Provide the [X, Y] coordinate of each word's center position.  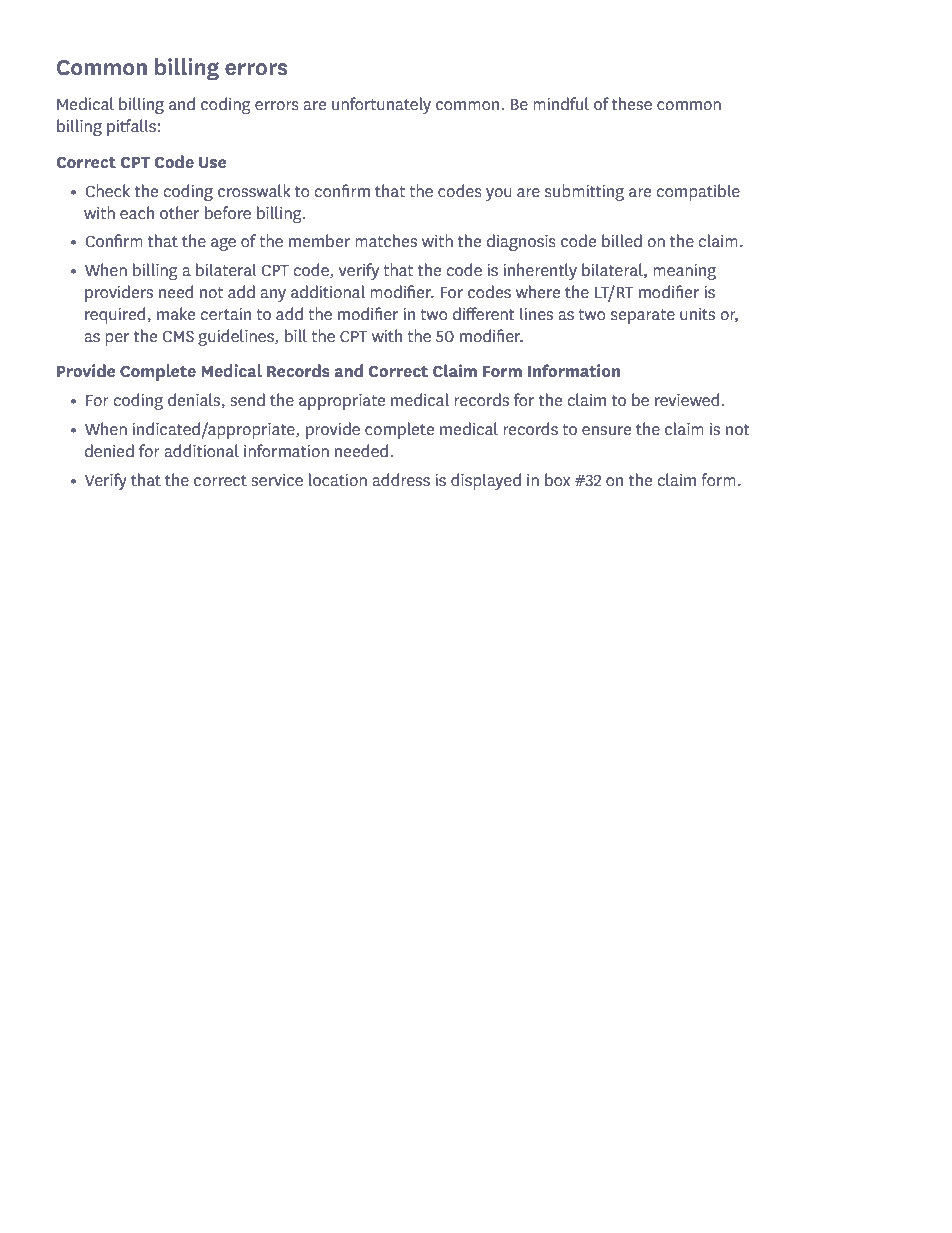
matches [386, 240]
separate [643, 316]
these [632, 103]
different [483, 313]
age [223, 244]
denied [109, 450]
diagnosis [521, 242]
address [401, 479]
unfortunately [381, 105]
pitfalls [131, 127]
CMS [178, 336]
